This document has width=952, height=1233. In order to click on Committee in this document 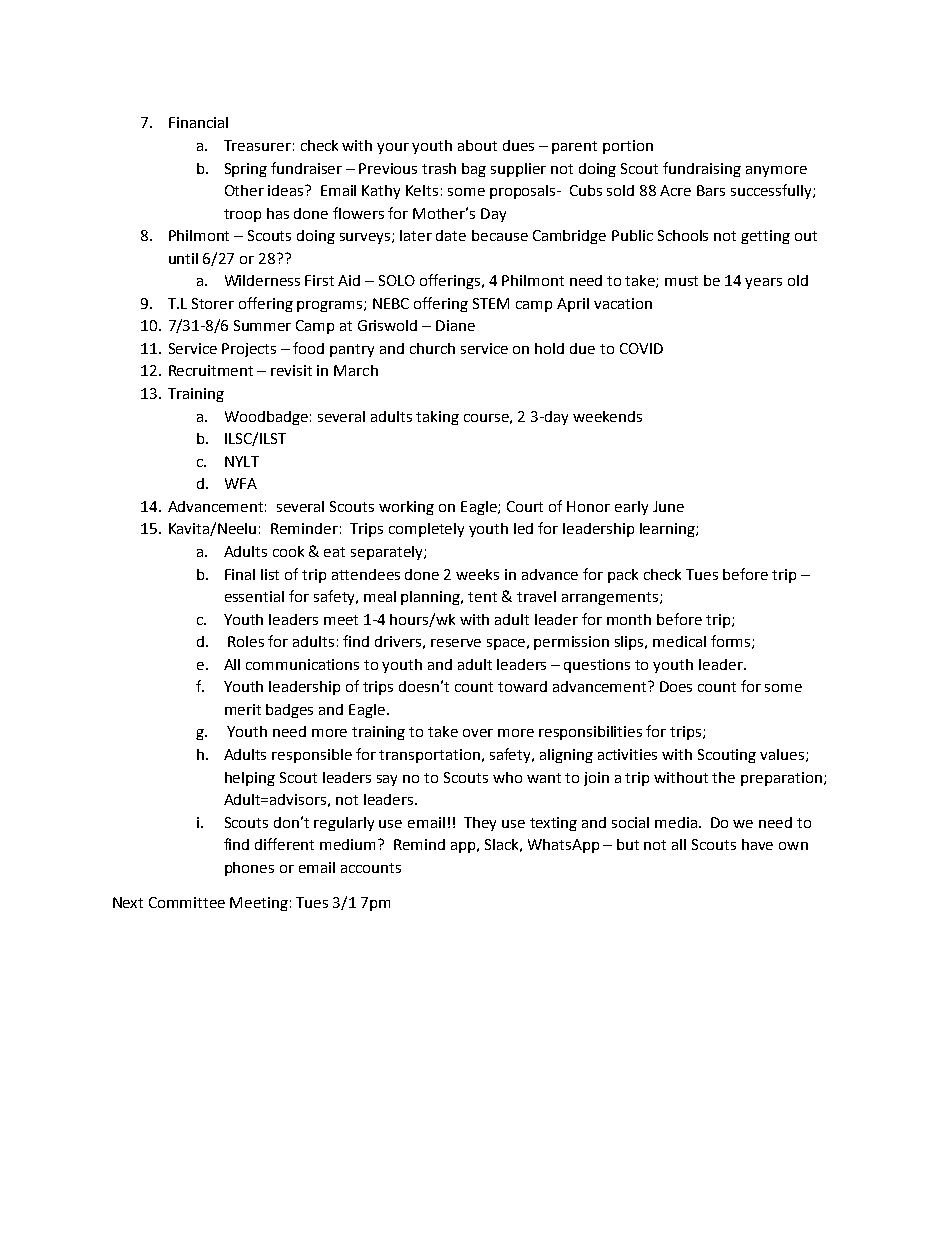, I will do `click(187, 902)`.
